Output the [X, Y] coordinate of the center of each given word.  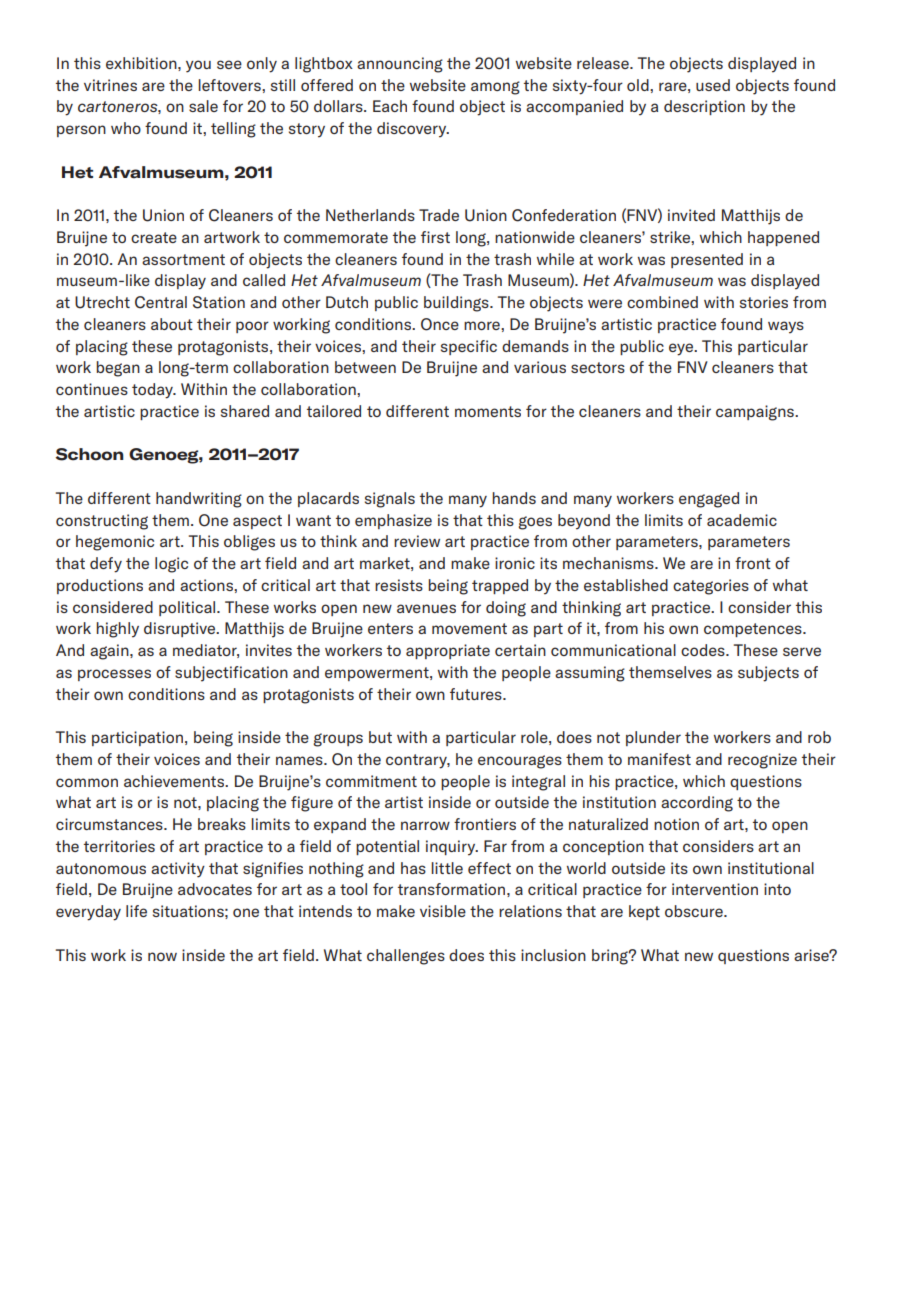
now [162, 956]
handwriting [199, 500]
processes [114, 675]
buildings [457, 304]
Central [161, 302]
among [495, 88]
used [713, 85]
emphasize [393, 521]
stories [764, 302]
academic [742, 520]
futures [477, 694]
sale [203, 106]
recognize [762, 761]
